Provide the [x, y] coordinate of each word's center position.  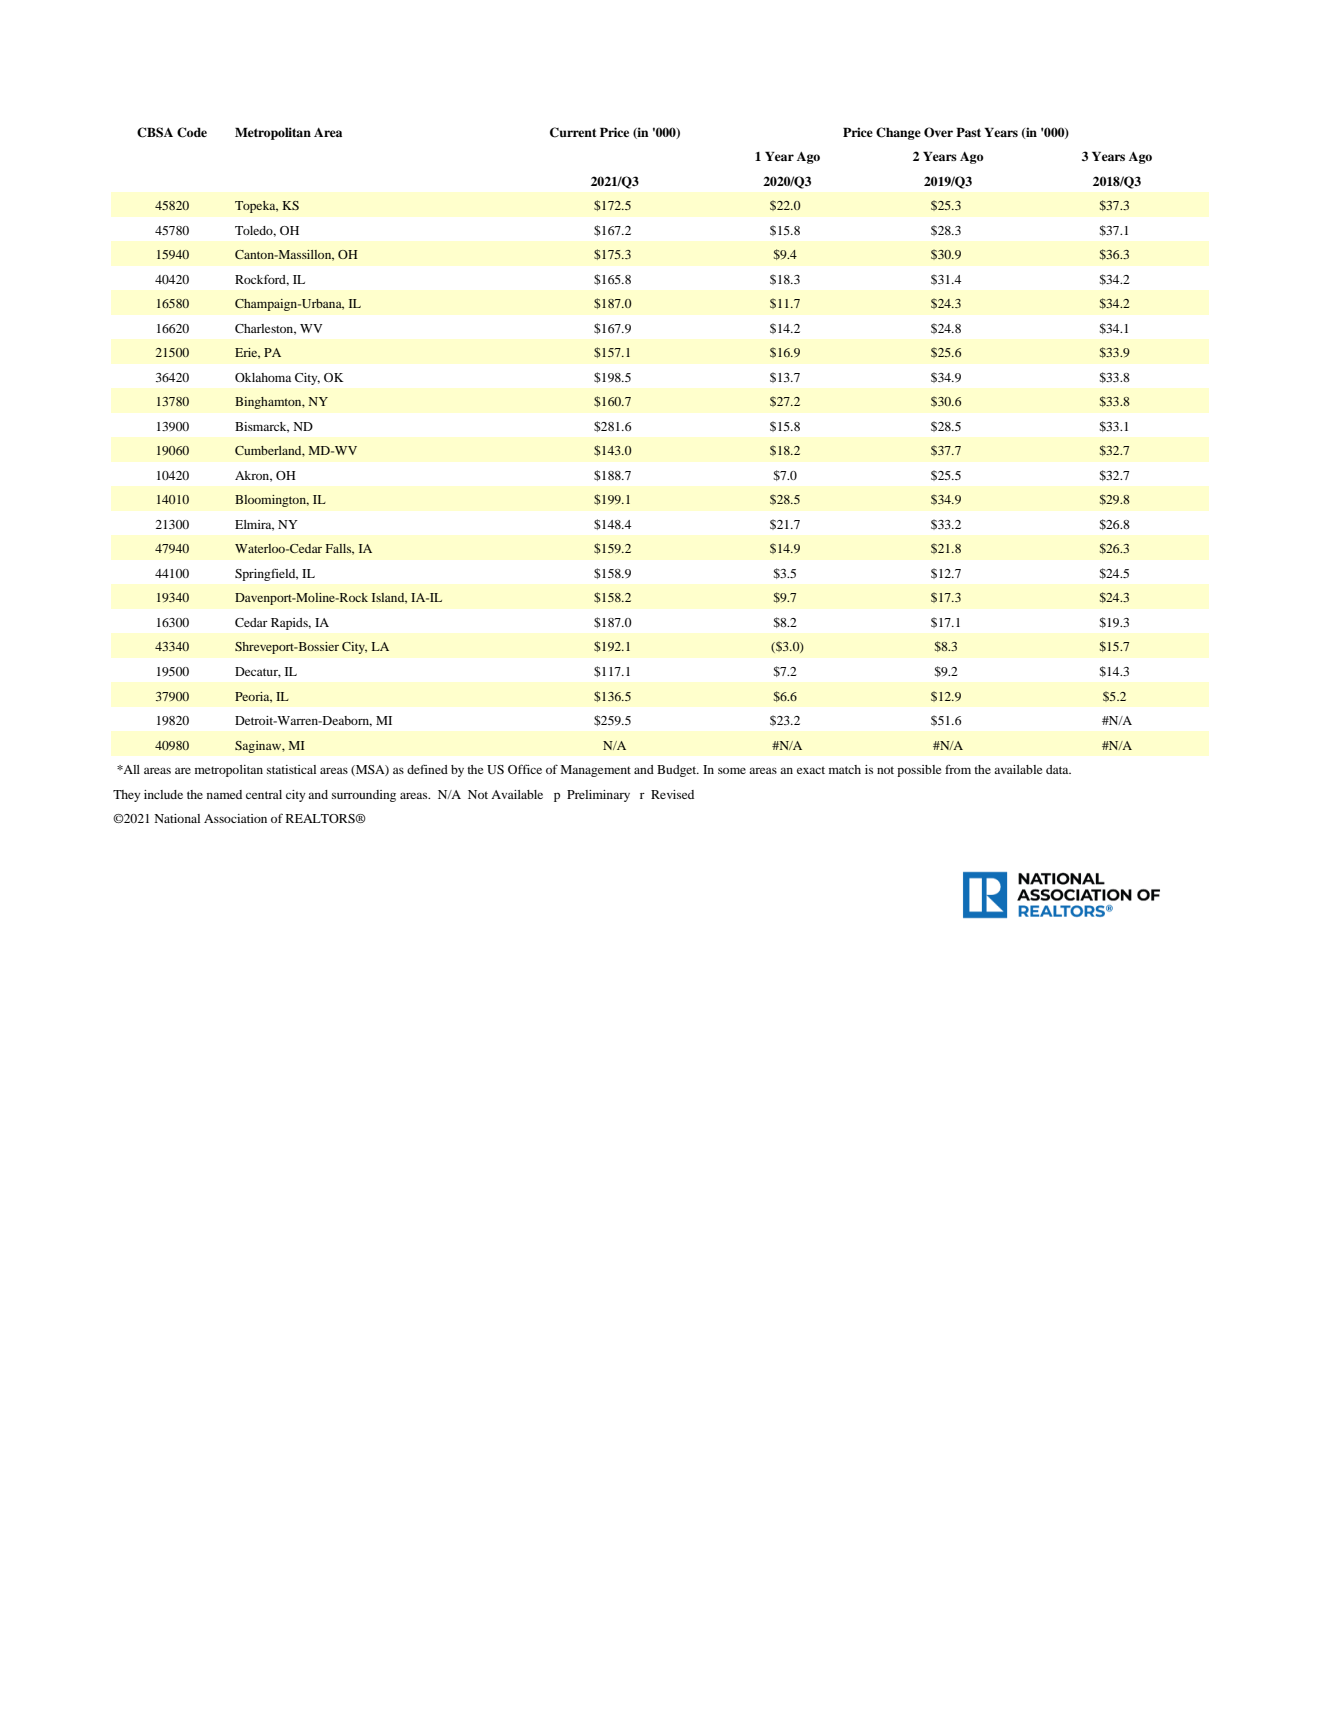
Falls [339, 549]
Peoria [253, 697]
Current [573, 132]
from [958, 769]
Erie [247, 353]
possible [919, 771]
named [224, 794]
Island [389, 598]
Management [595, 771]
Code [192, 132]
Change [898, 133]
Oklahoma [263, 377]
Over [938, 132]
